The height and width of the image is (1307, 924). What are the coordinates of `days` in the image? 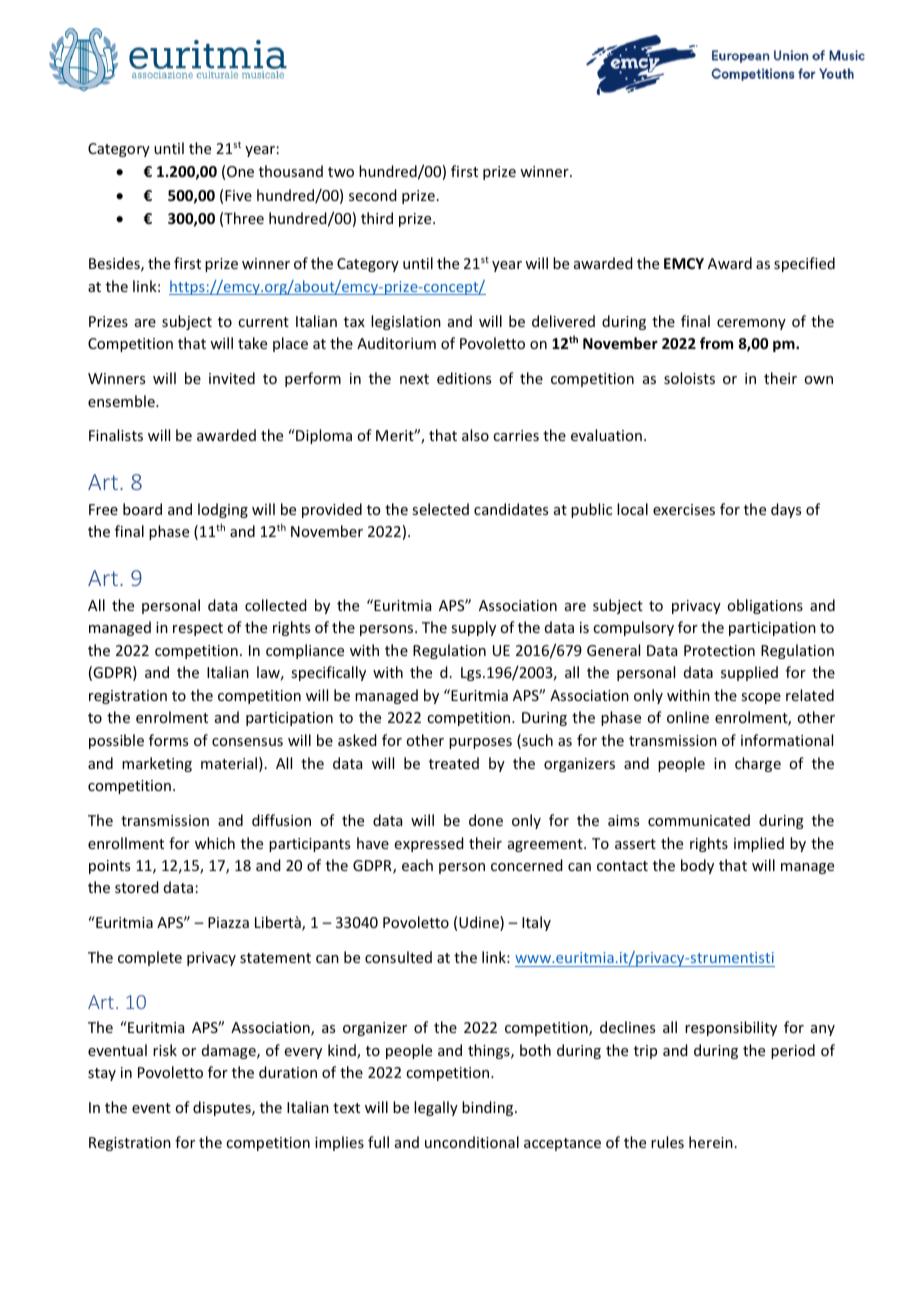 It's located at (786, 510).
